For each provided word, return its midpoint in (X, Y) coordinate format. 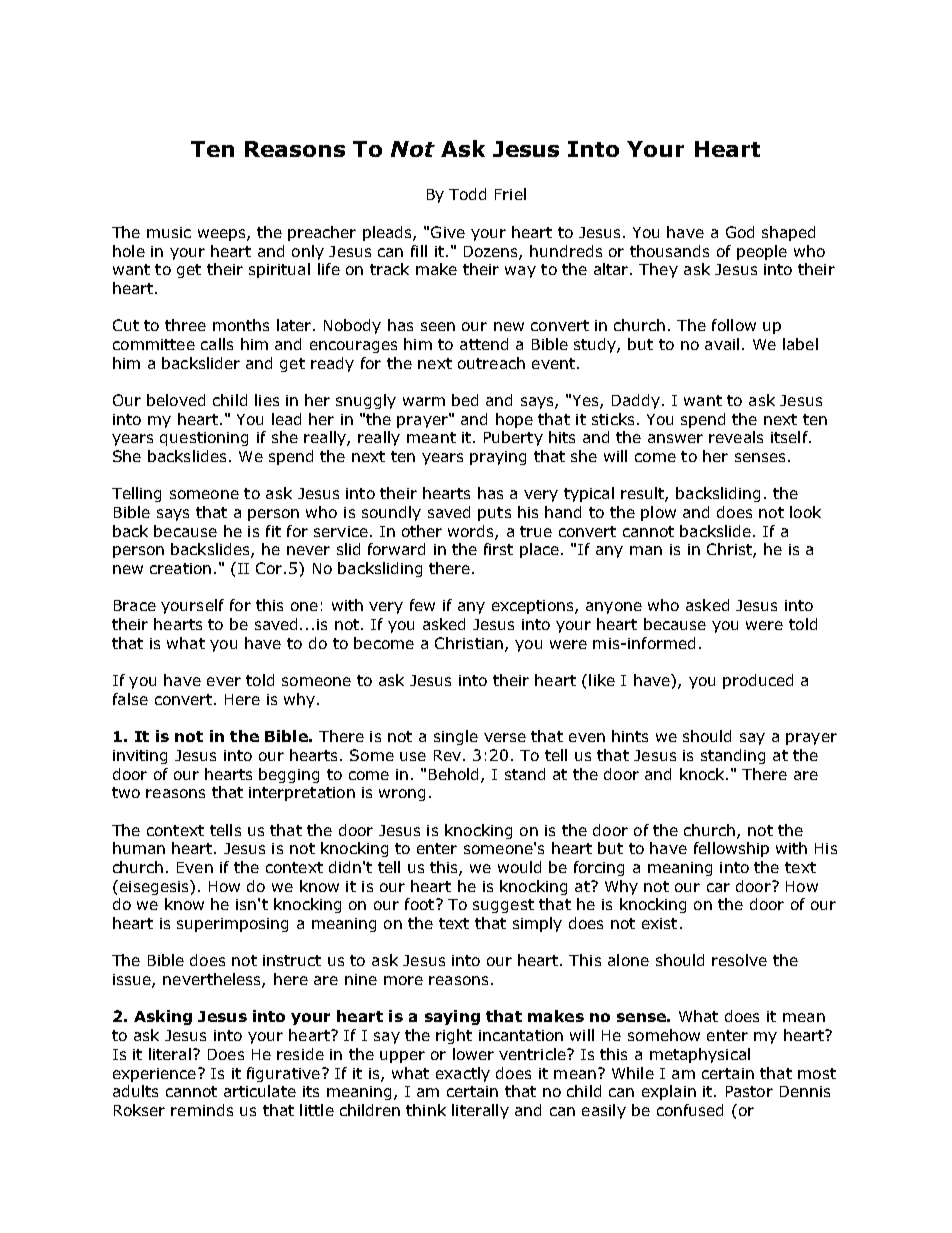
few (422, 605)
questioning (204, 439)
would (519, 867)
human (139, 848)
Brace (135, 605)
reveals (736, 437)
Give (448, 232)
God (740, 232)
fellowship (731, 849)
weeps (223, 235)
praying (498, 458)
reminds (202, 1110)
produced (758, 681)
